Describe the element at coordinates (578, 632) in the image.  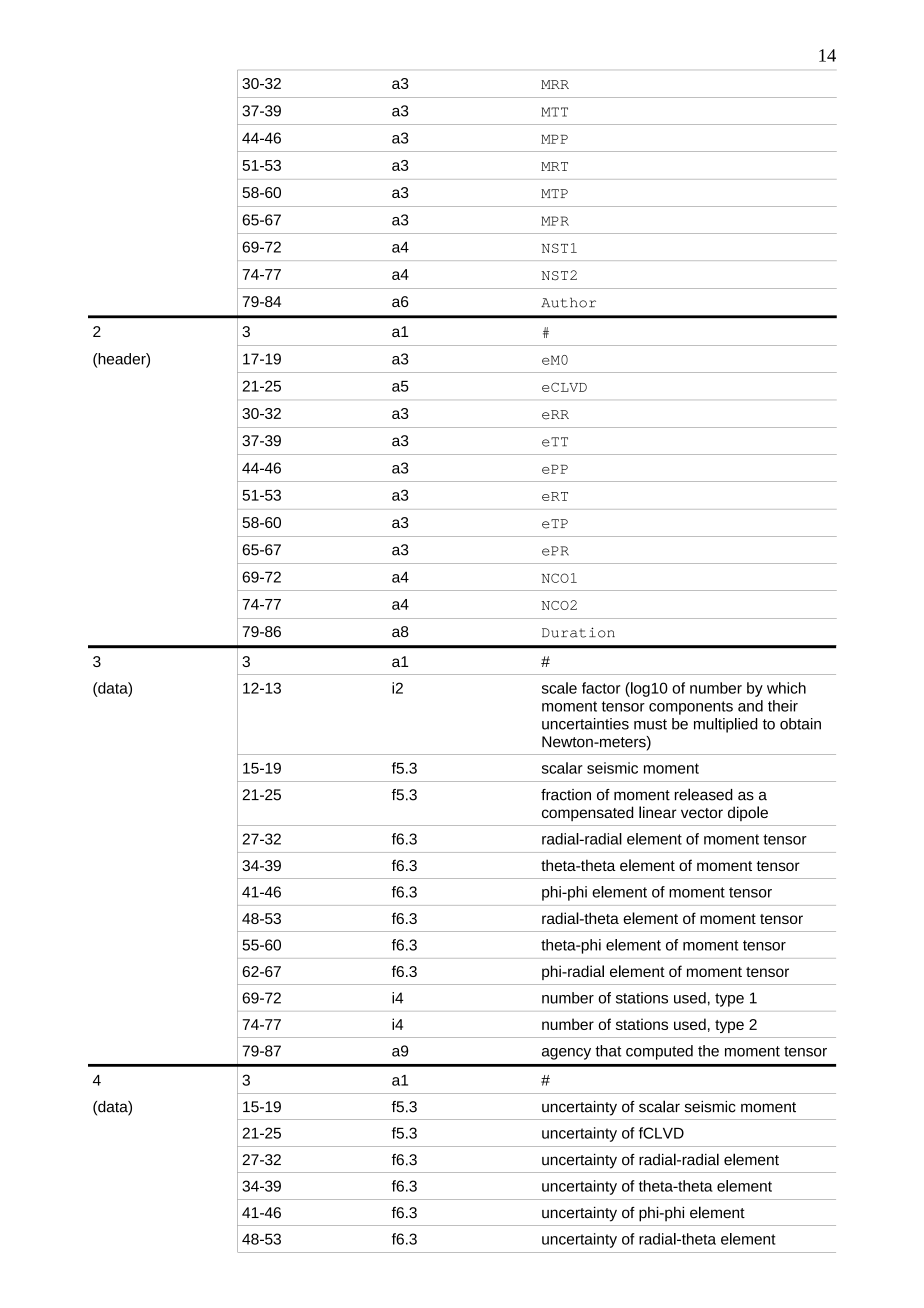
I see `Duration` at that location.
